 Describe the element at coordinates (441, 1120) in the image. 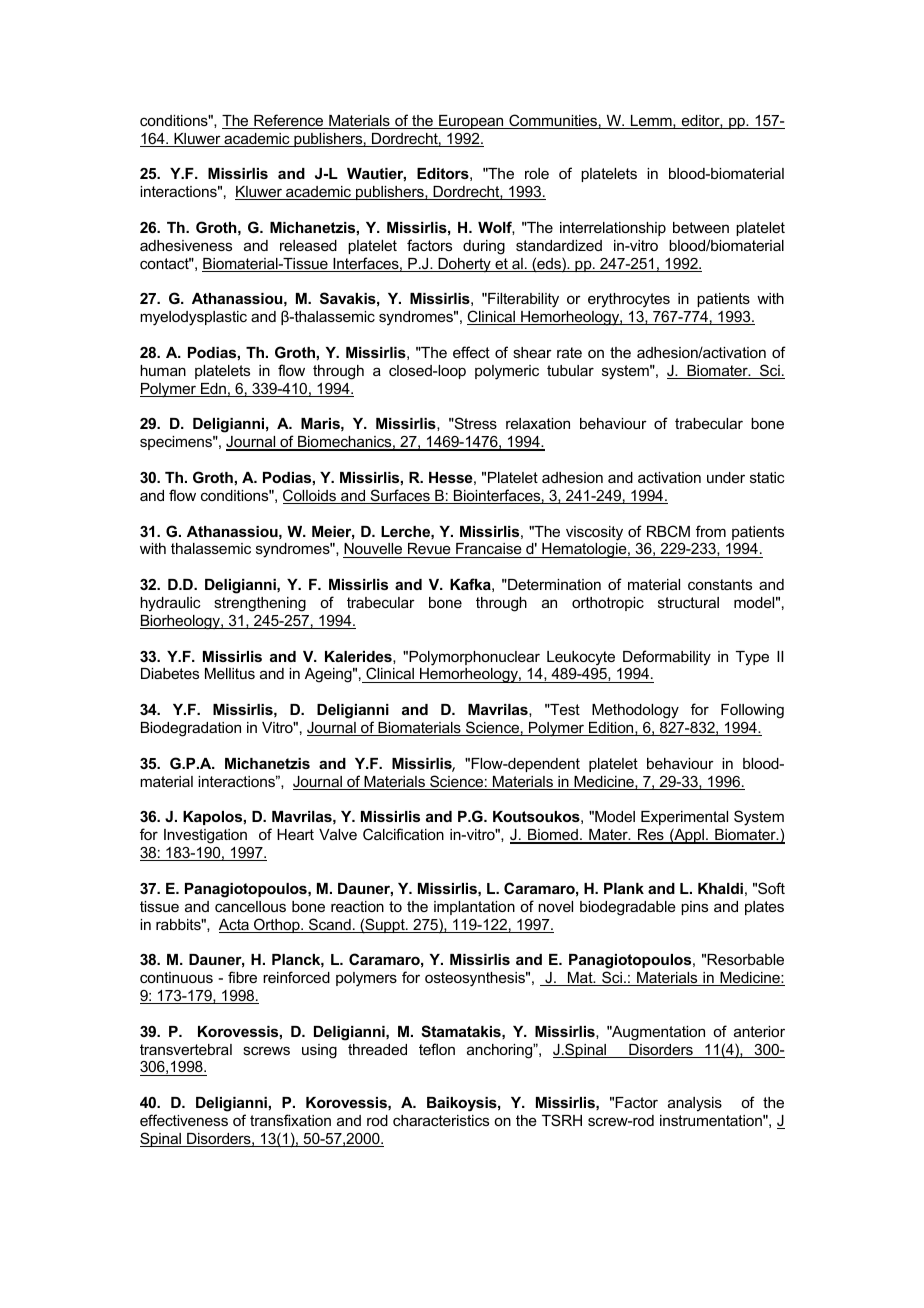

I see `characteristics` at that location.
